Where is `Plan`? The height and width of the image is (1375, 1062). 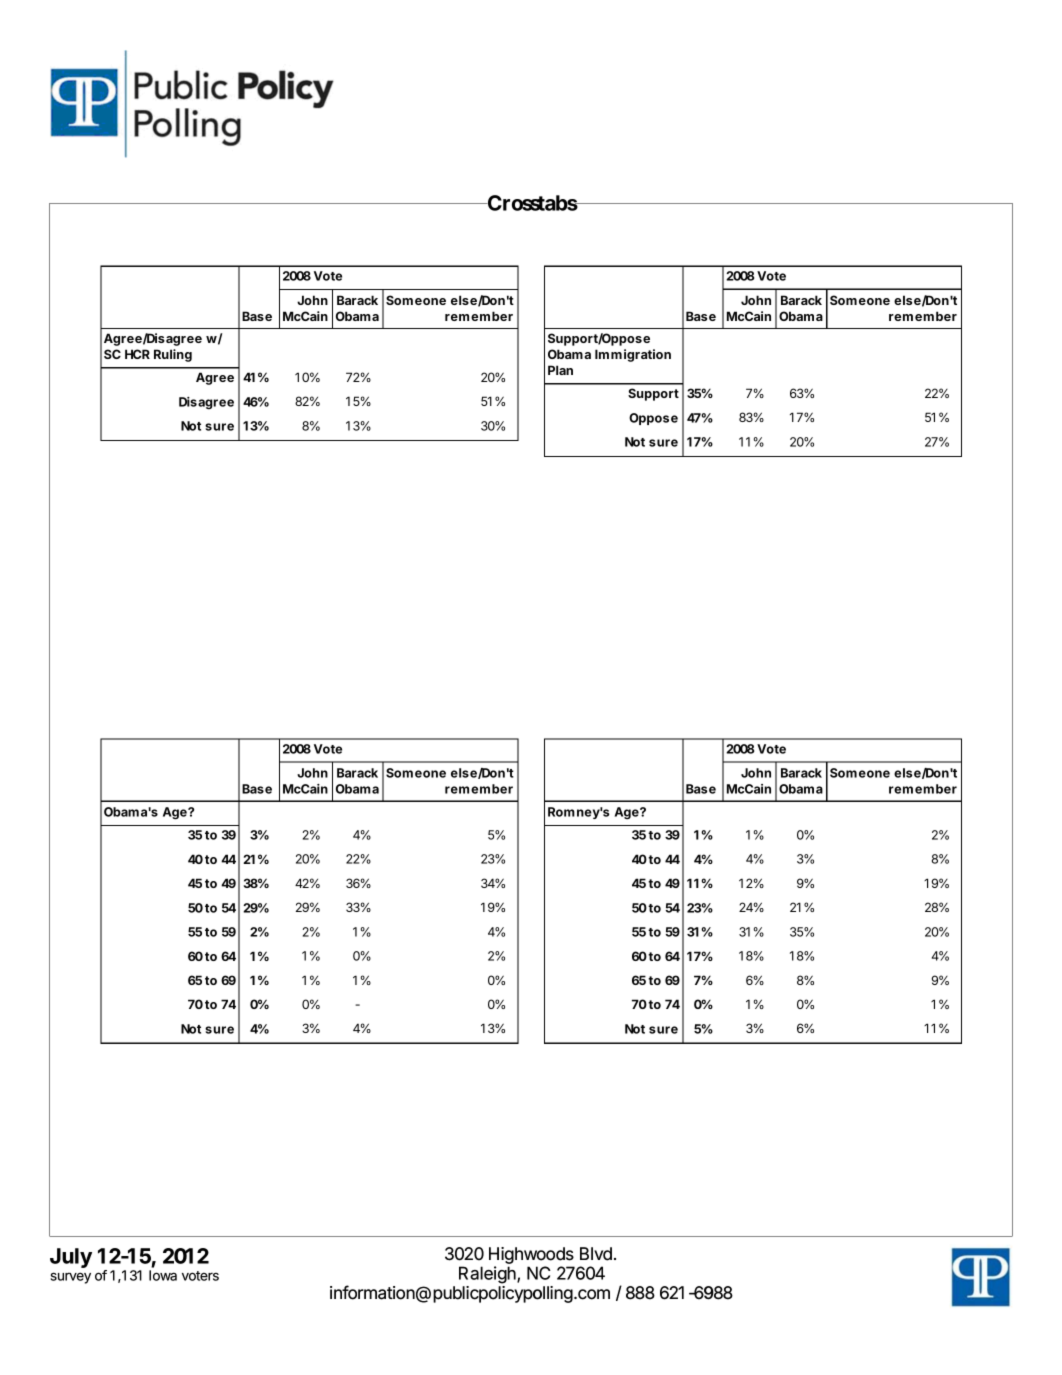
Plan is located at coordinates (560, 370).
